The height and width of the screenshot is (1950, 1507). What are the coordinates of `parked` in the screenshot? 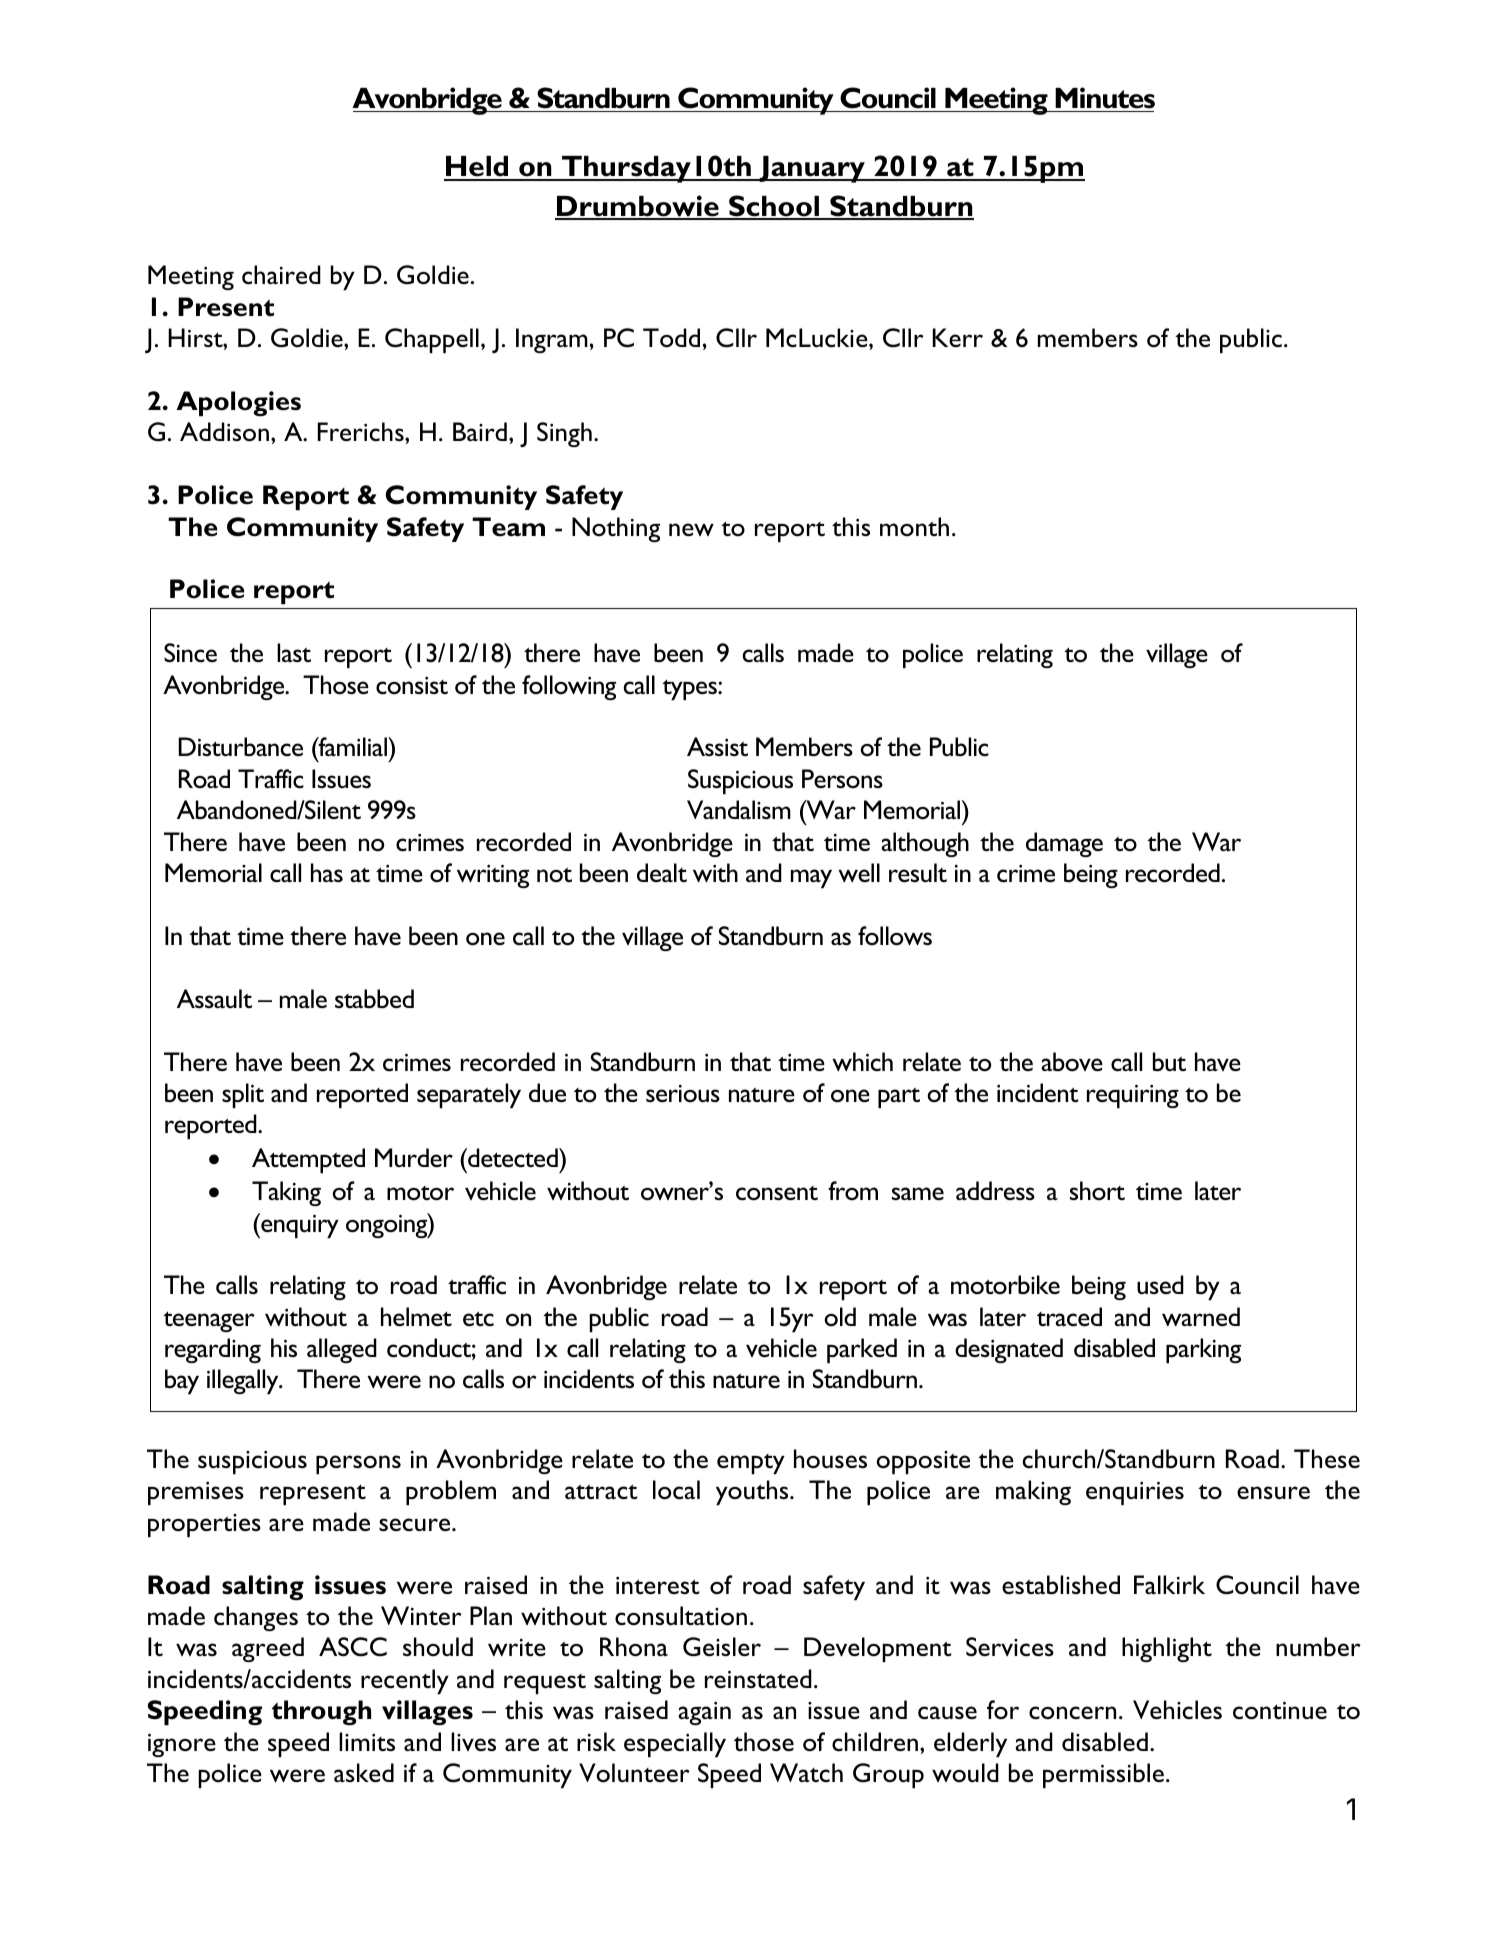 It's located at (862, 1350).
